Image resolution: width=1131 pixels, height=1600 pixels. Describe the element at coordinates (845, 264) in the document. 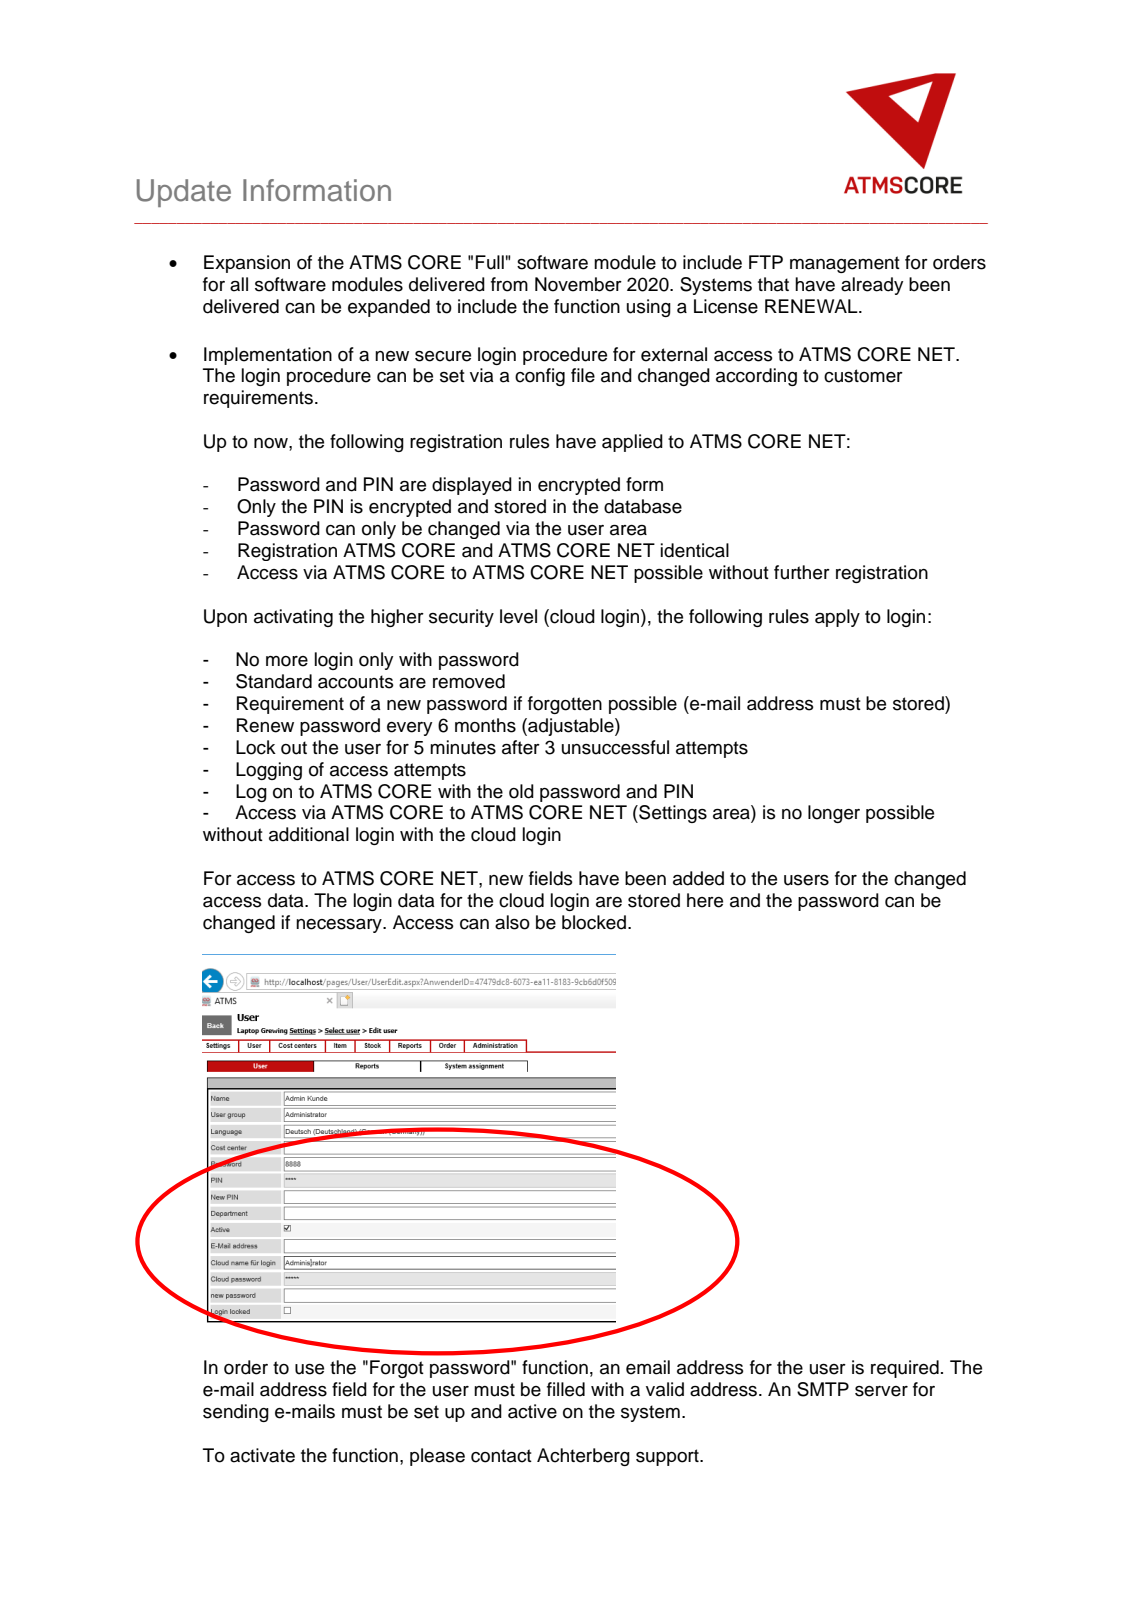

I see `management` at that location.
